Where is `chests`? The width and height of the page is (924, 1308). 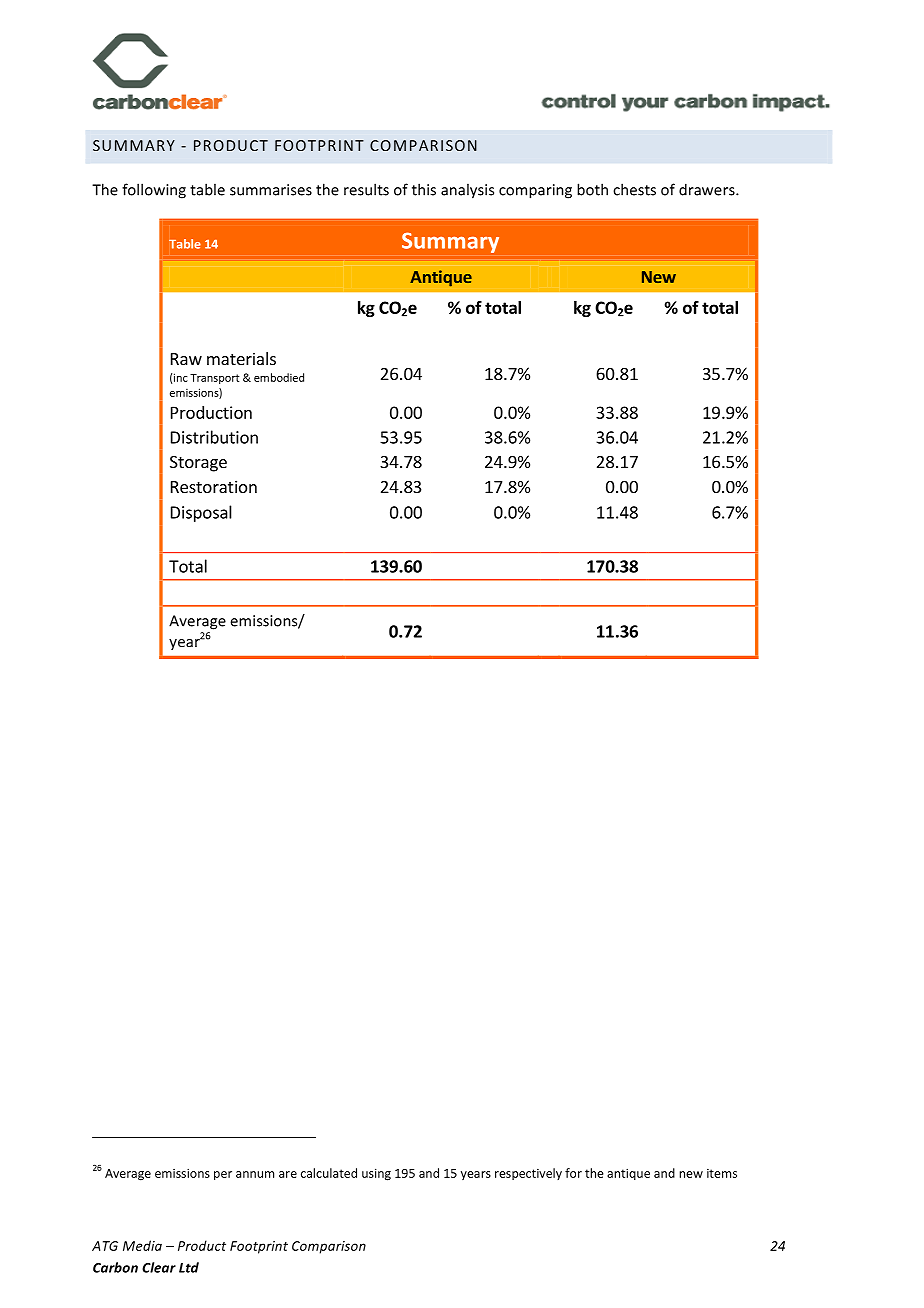
chests is located at coordinates (634, 189).
